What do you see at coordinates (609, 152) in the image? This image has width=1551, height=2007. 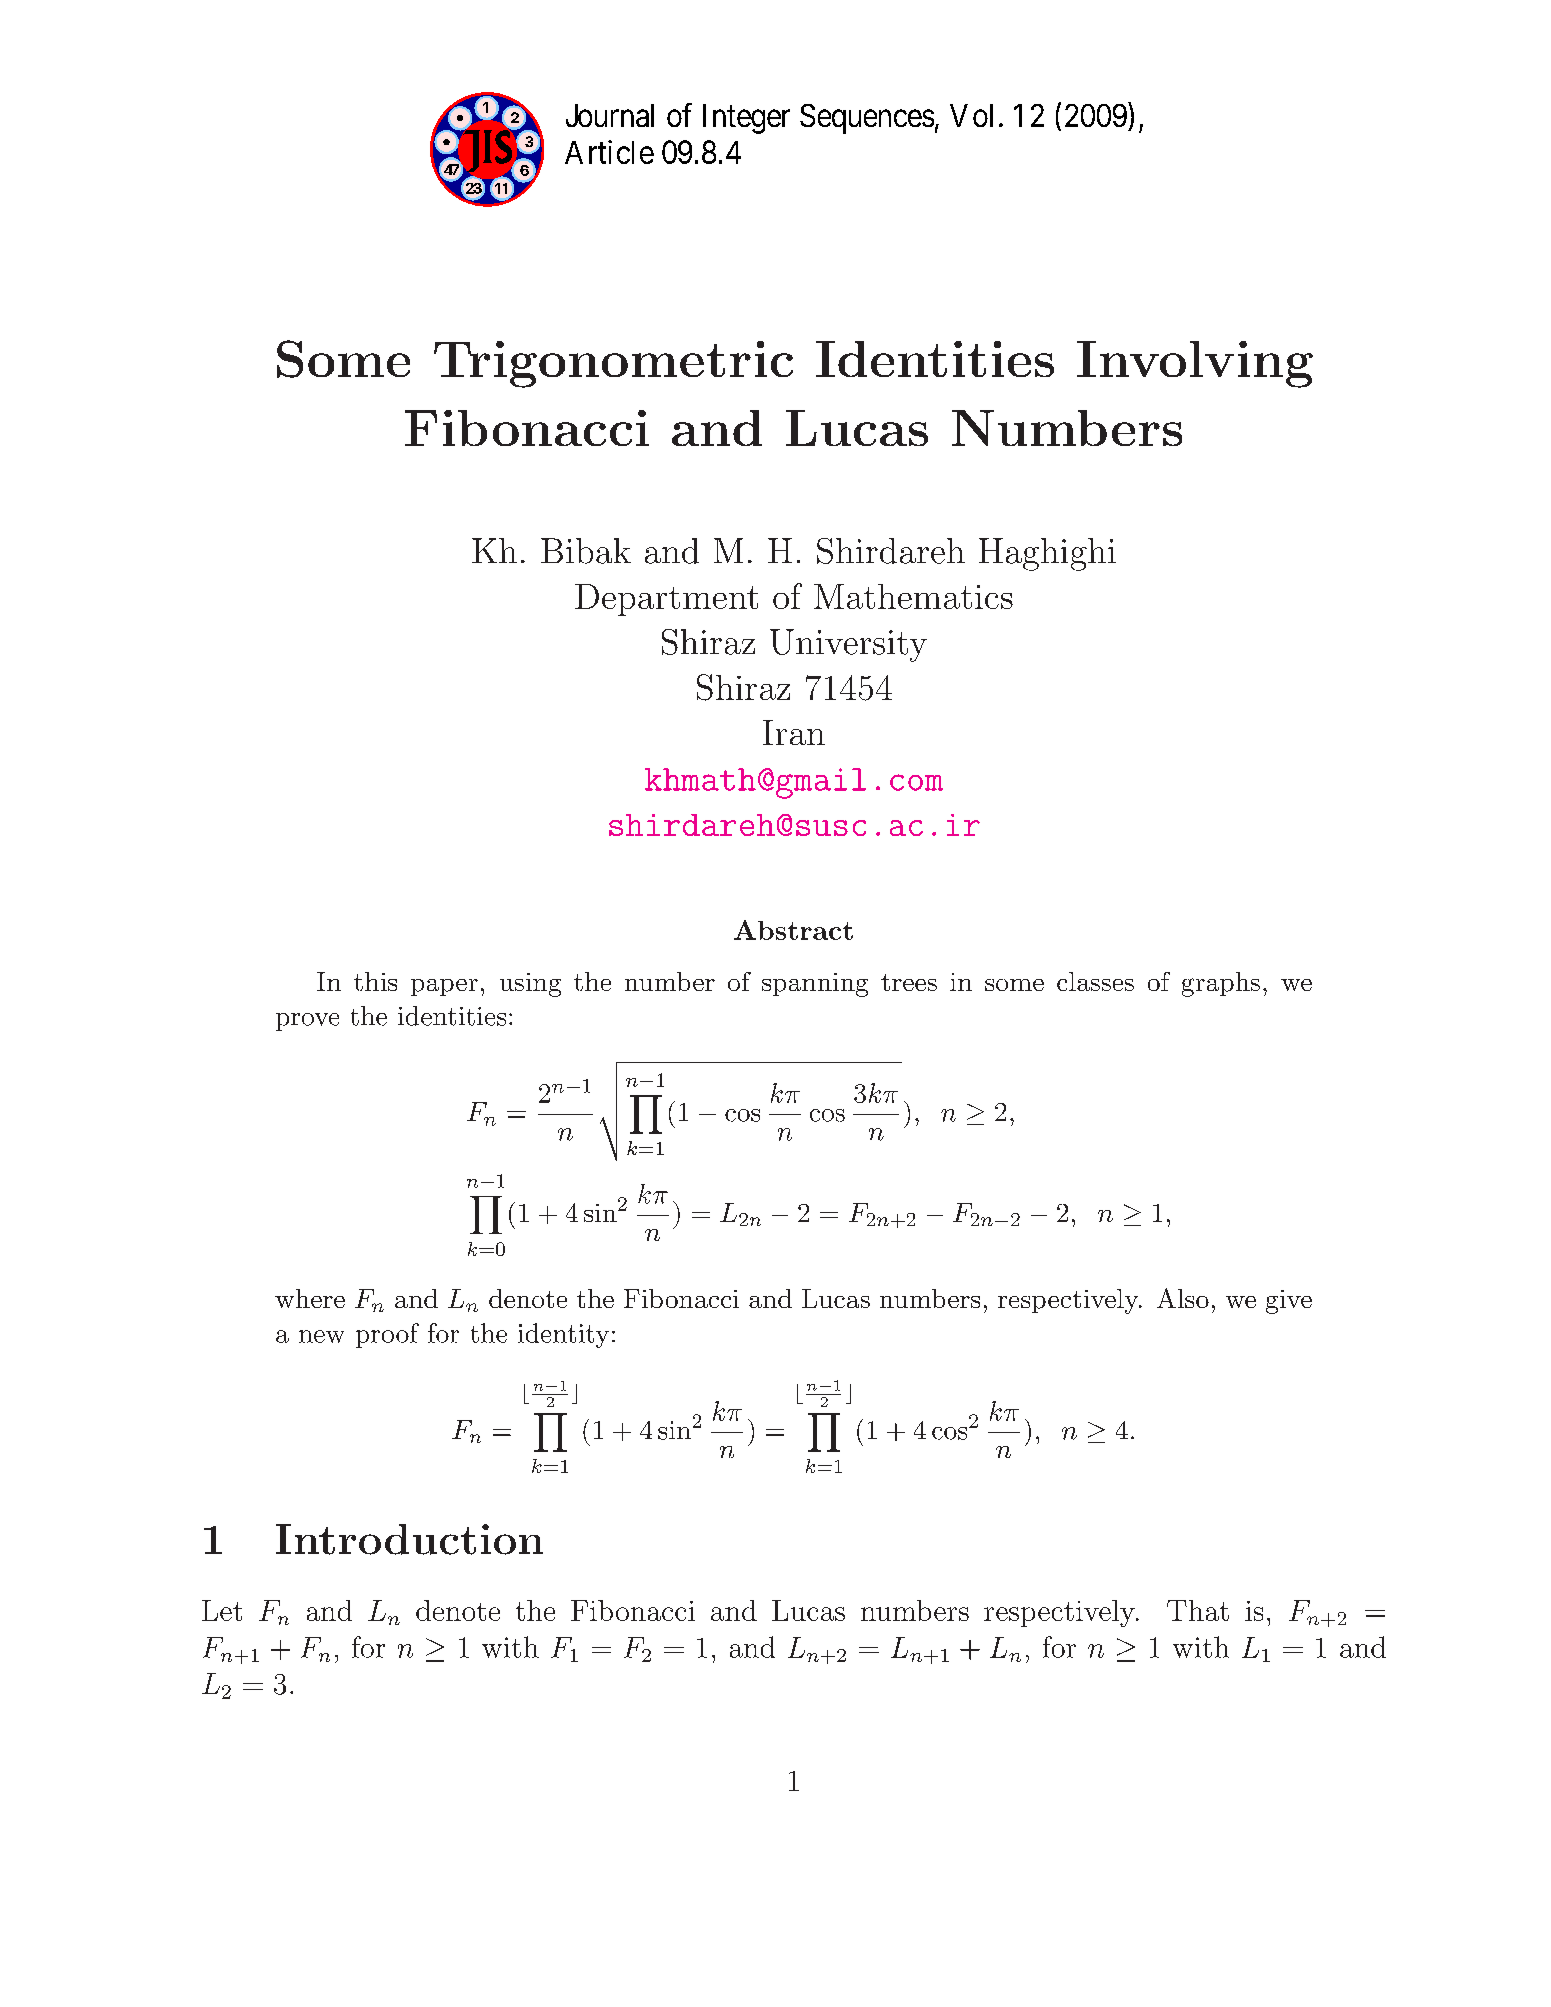 I see `Article` at bounding box center [609, 152].
